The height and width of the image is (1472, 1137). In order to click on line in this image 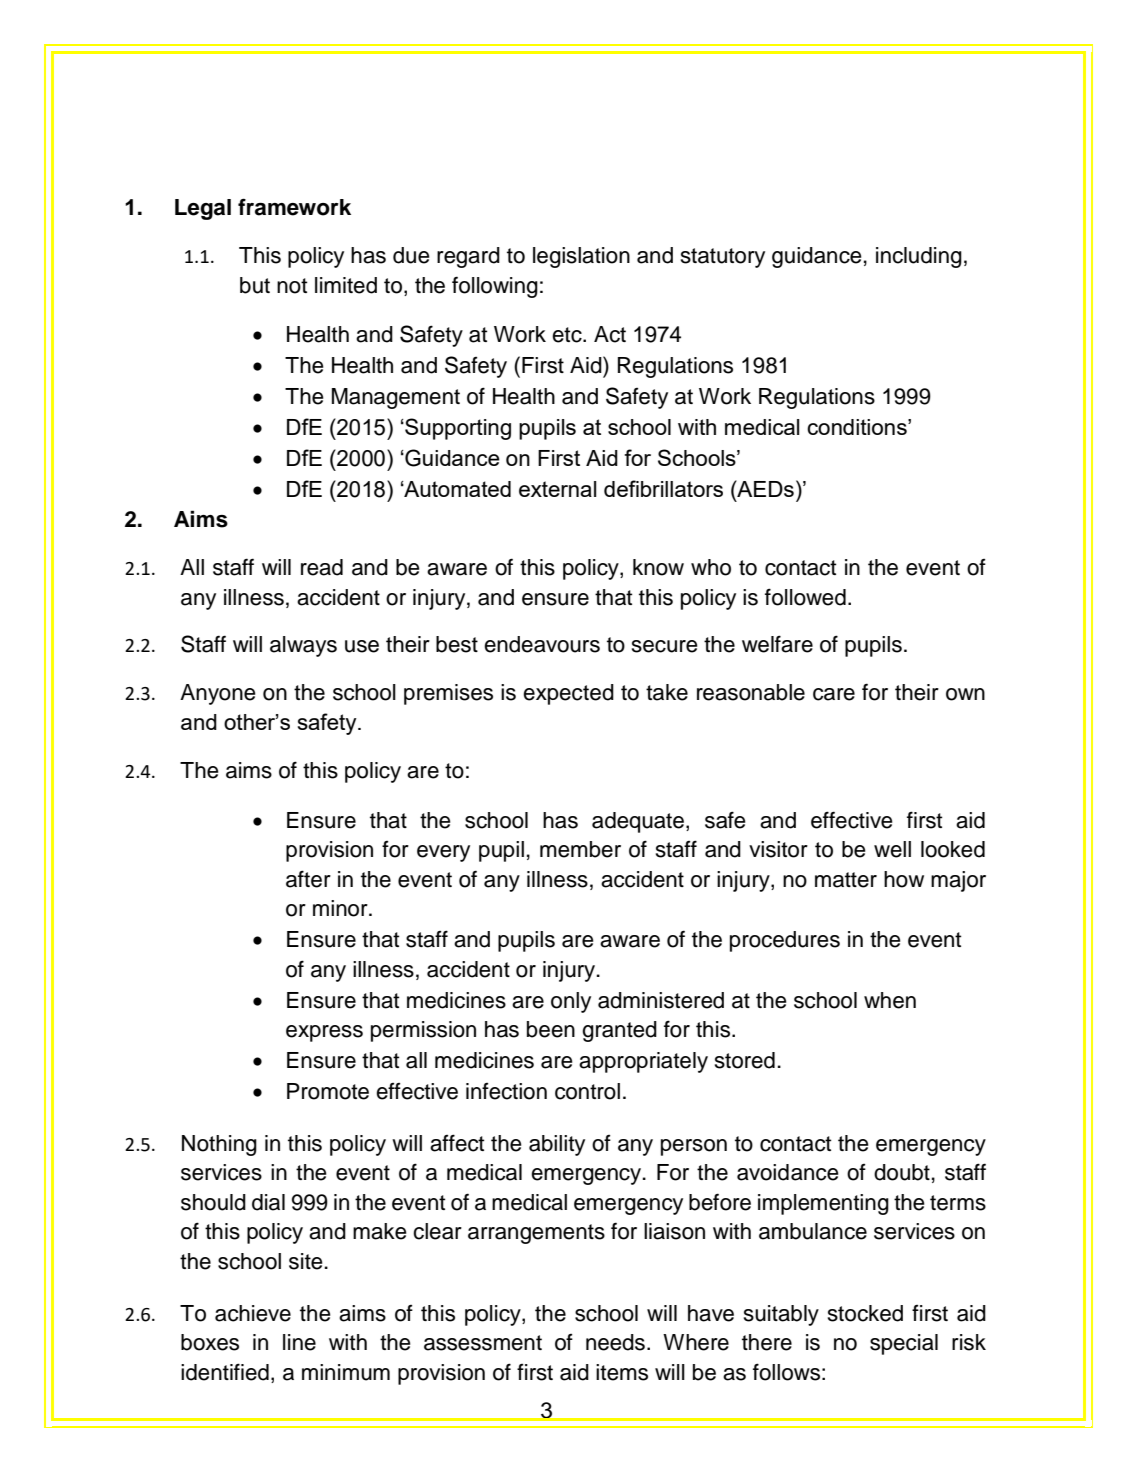, I will do `click(299, 1342)`.
